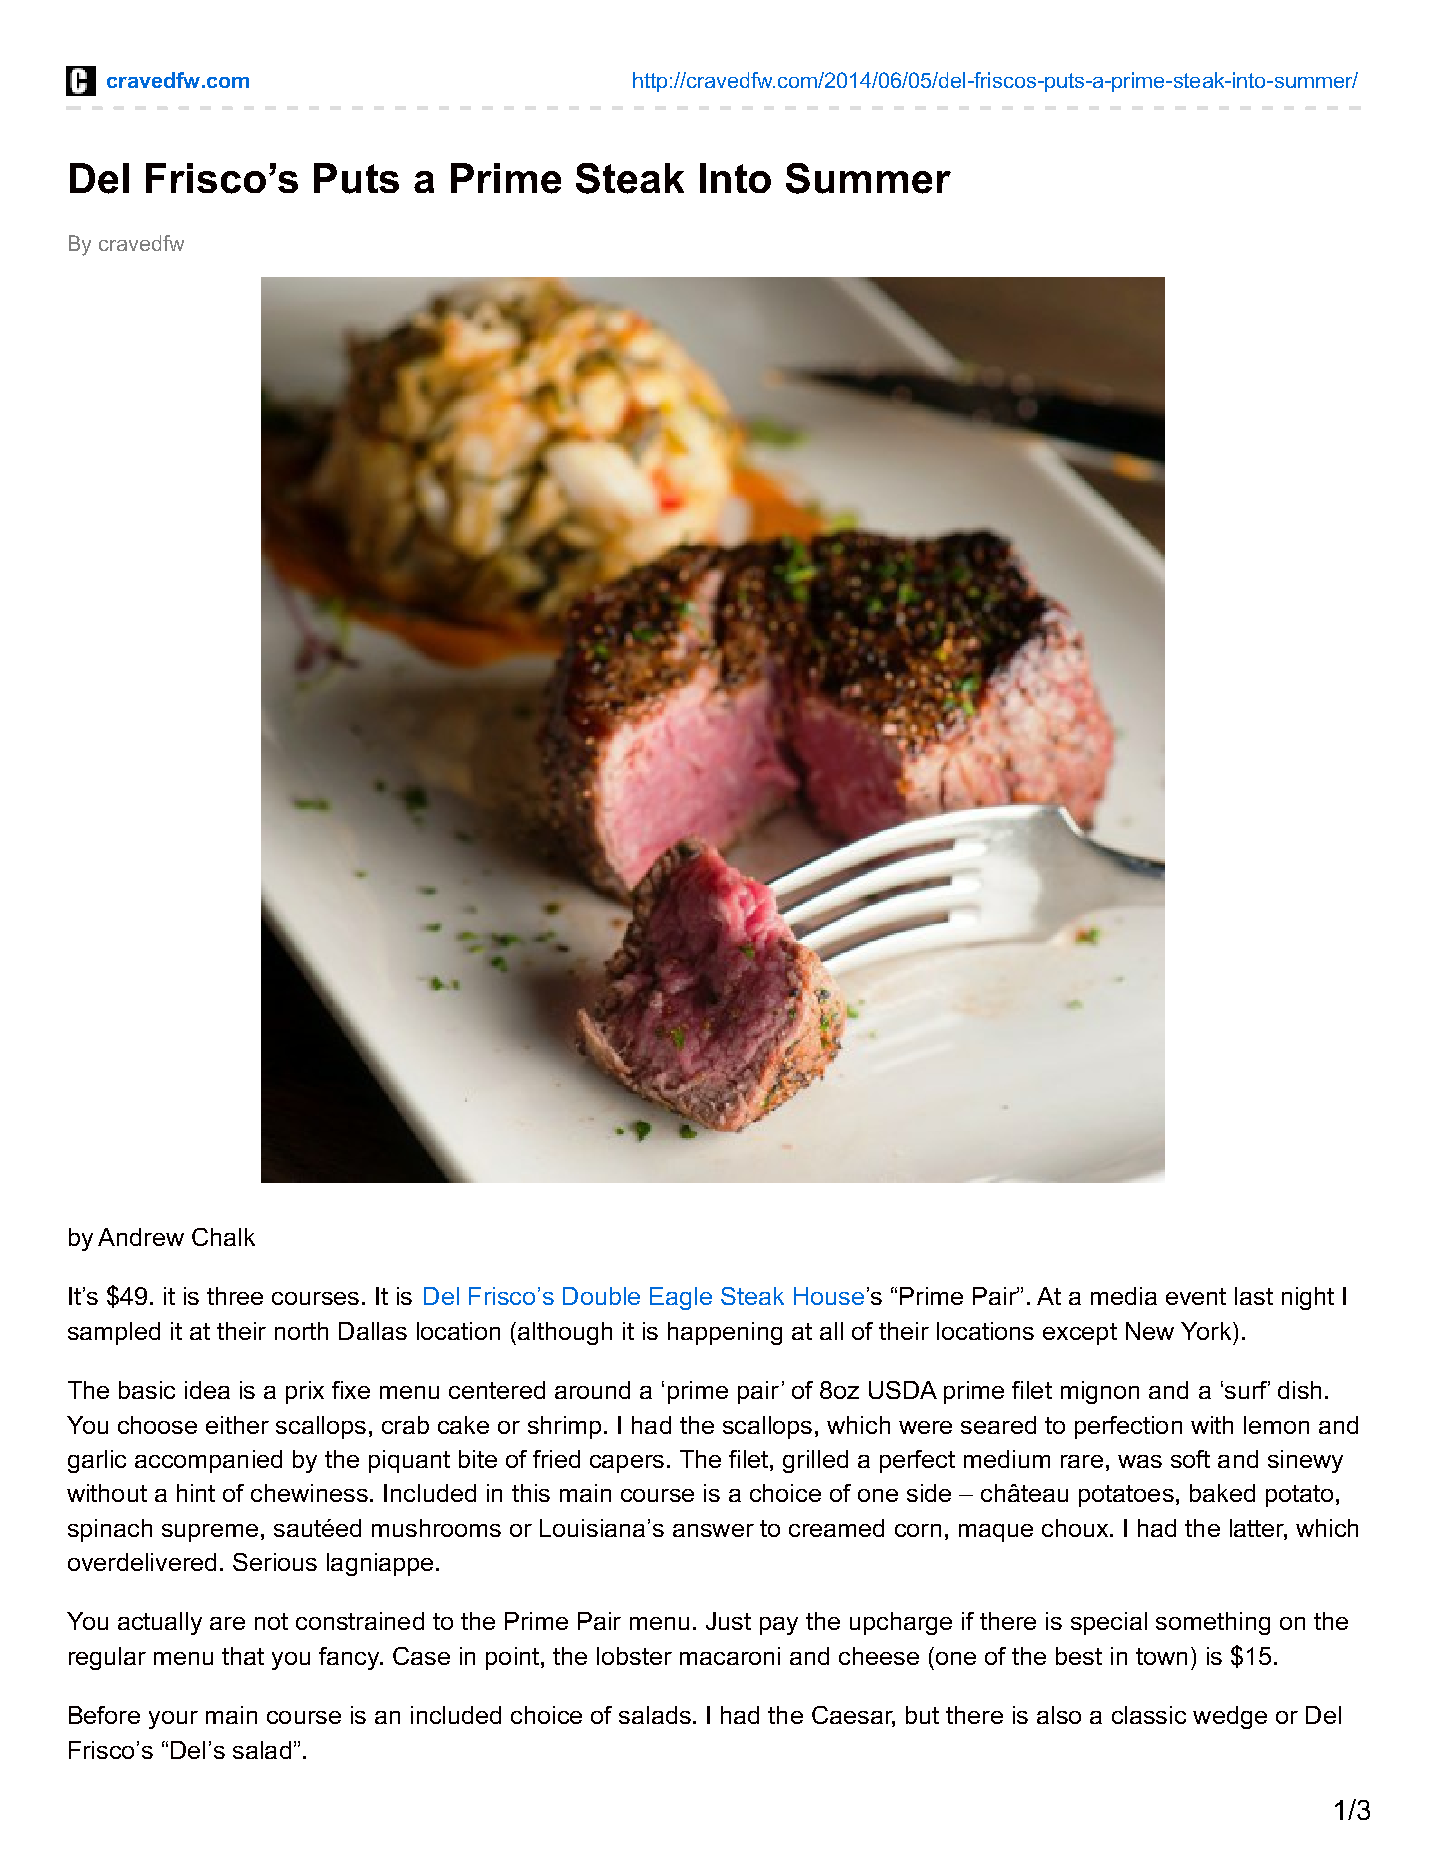 This image has width=1438, height=1861. What do you see at coordinates (173, 1720) in the image?
I see `your` at bounding box center [173, 1720].
